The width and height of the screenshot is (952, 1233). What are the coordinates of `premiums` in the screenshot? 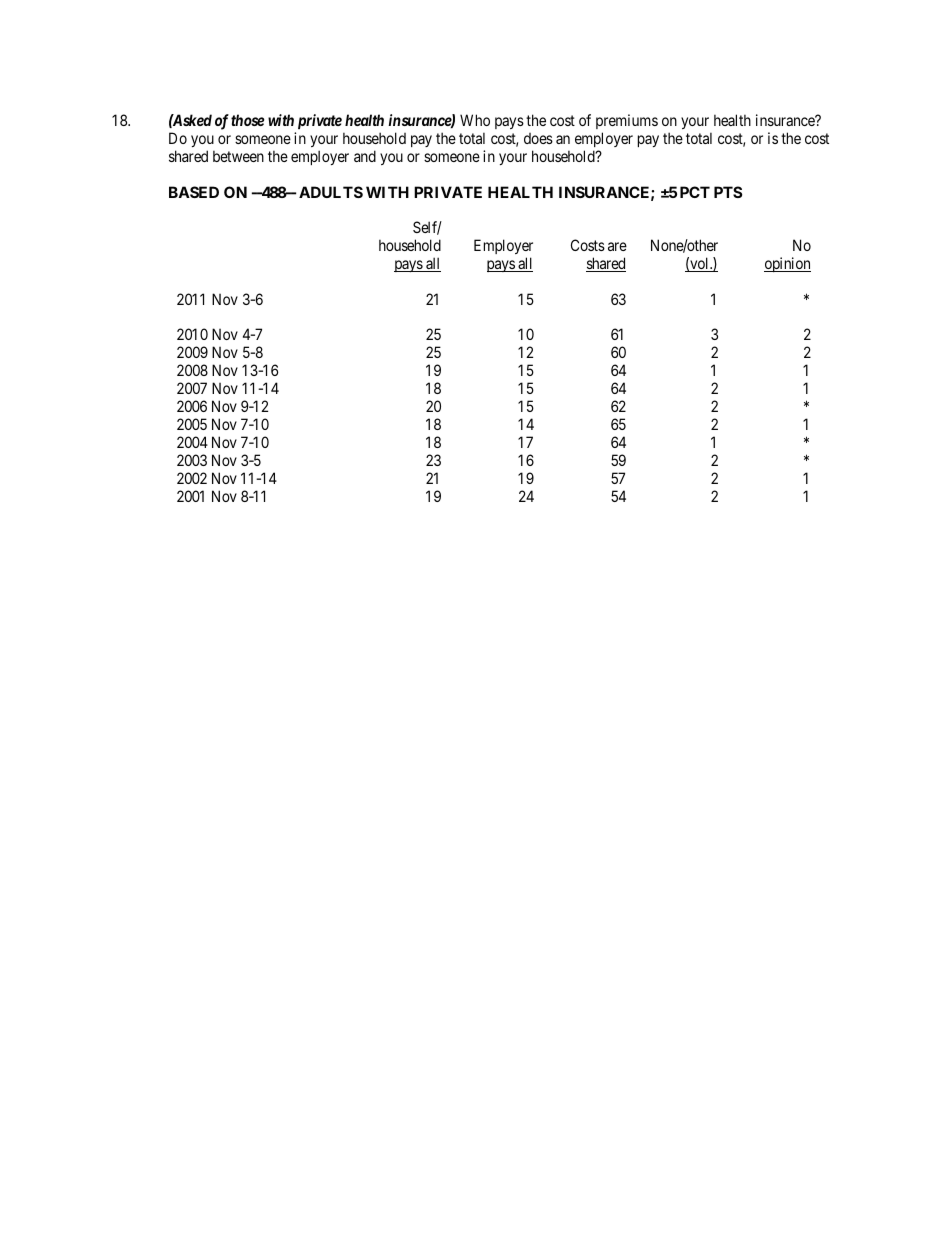 It's located at (627, 121).
